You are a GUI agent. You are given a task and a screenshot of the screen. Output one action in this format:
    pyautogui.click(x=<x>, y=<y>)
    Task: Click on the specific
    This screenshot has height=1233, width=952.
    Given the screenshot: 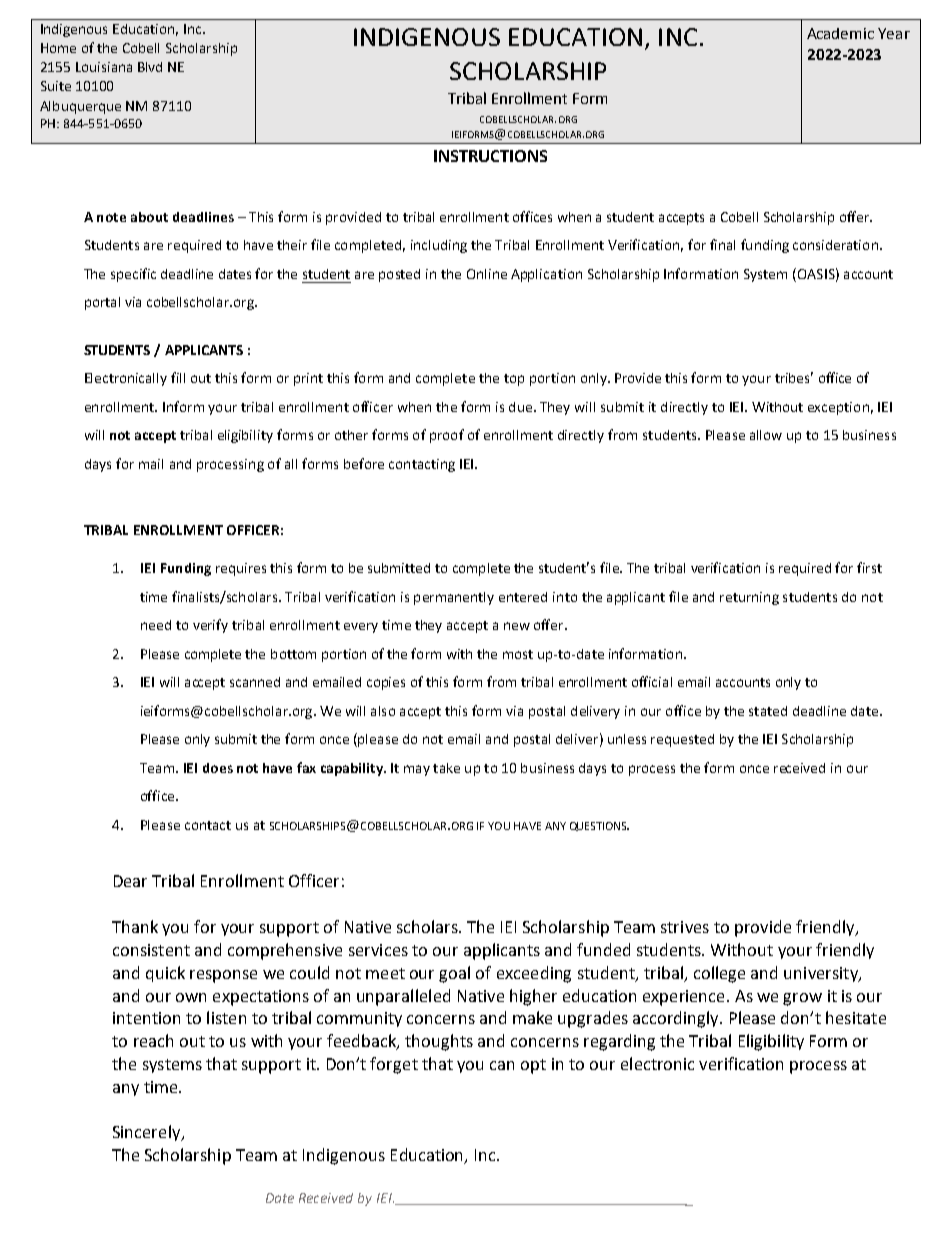 What is the action you would take?
    pyautogui.click(x=133, y=275)
